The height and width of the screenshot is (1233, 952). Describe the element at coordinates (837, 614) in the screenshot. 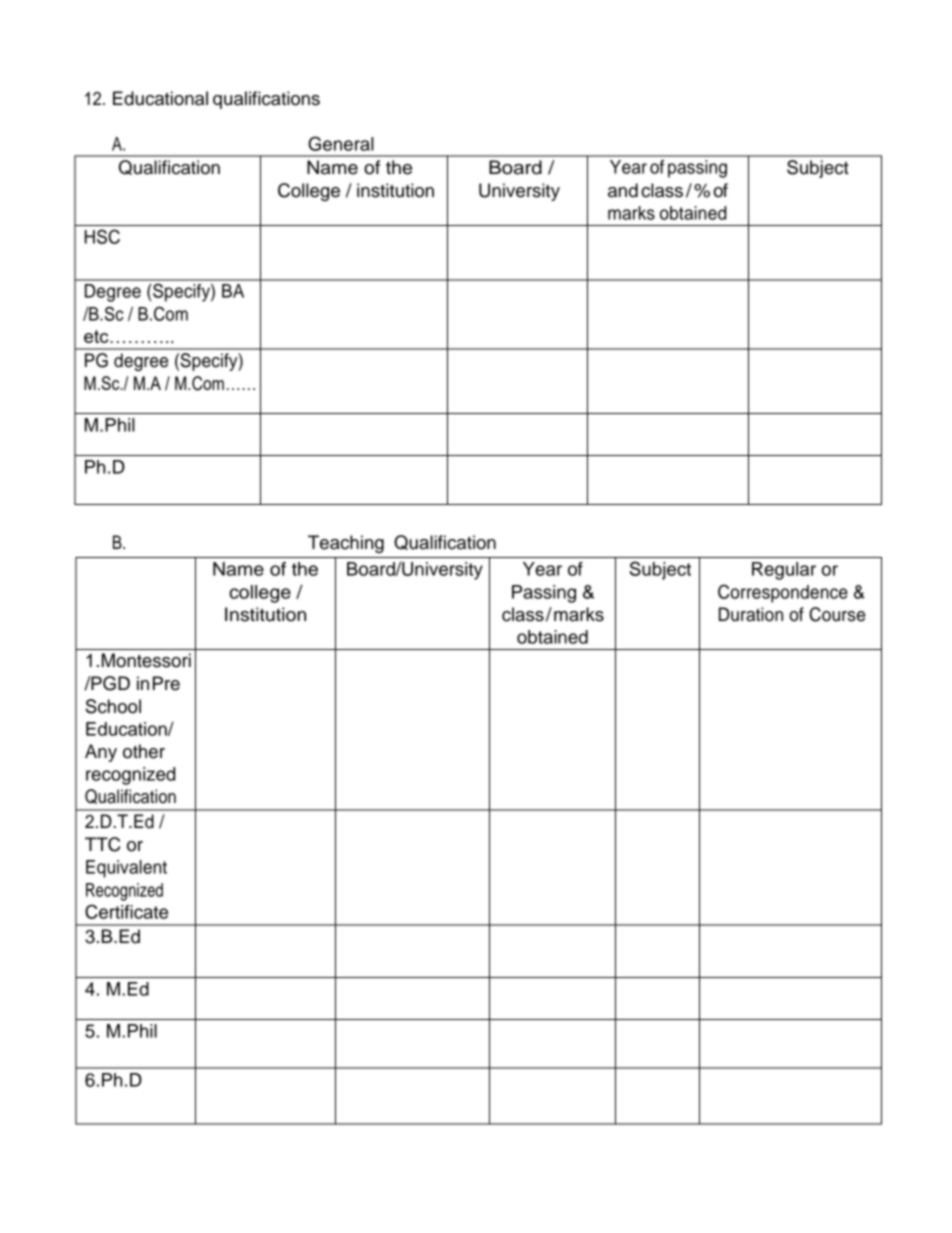

I see `Course` at that location.
